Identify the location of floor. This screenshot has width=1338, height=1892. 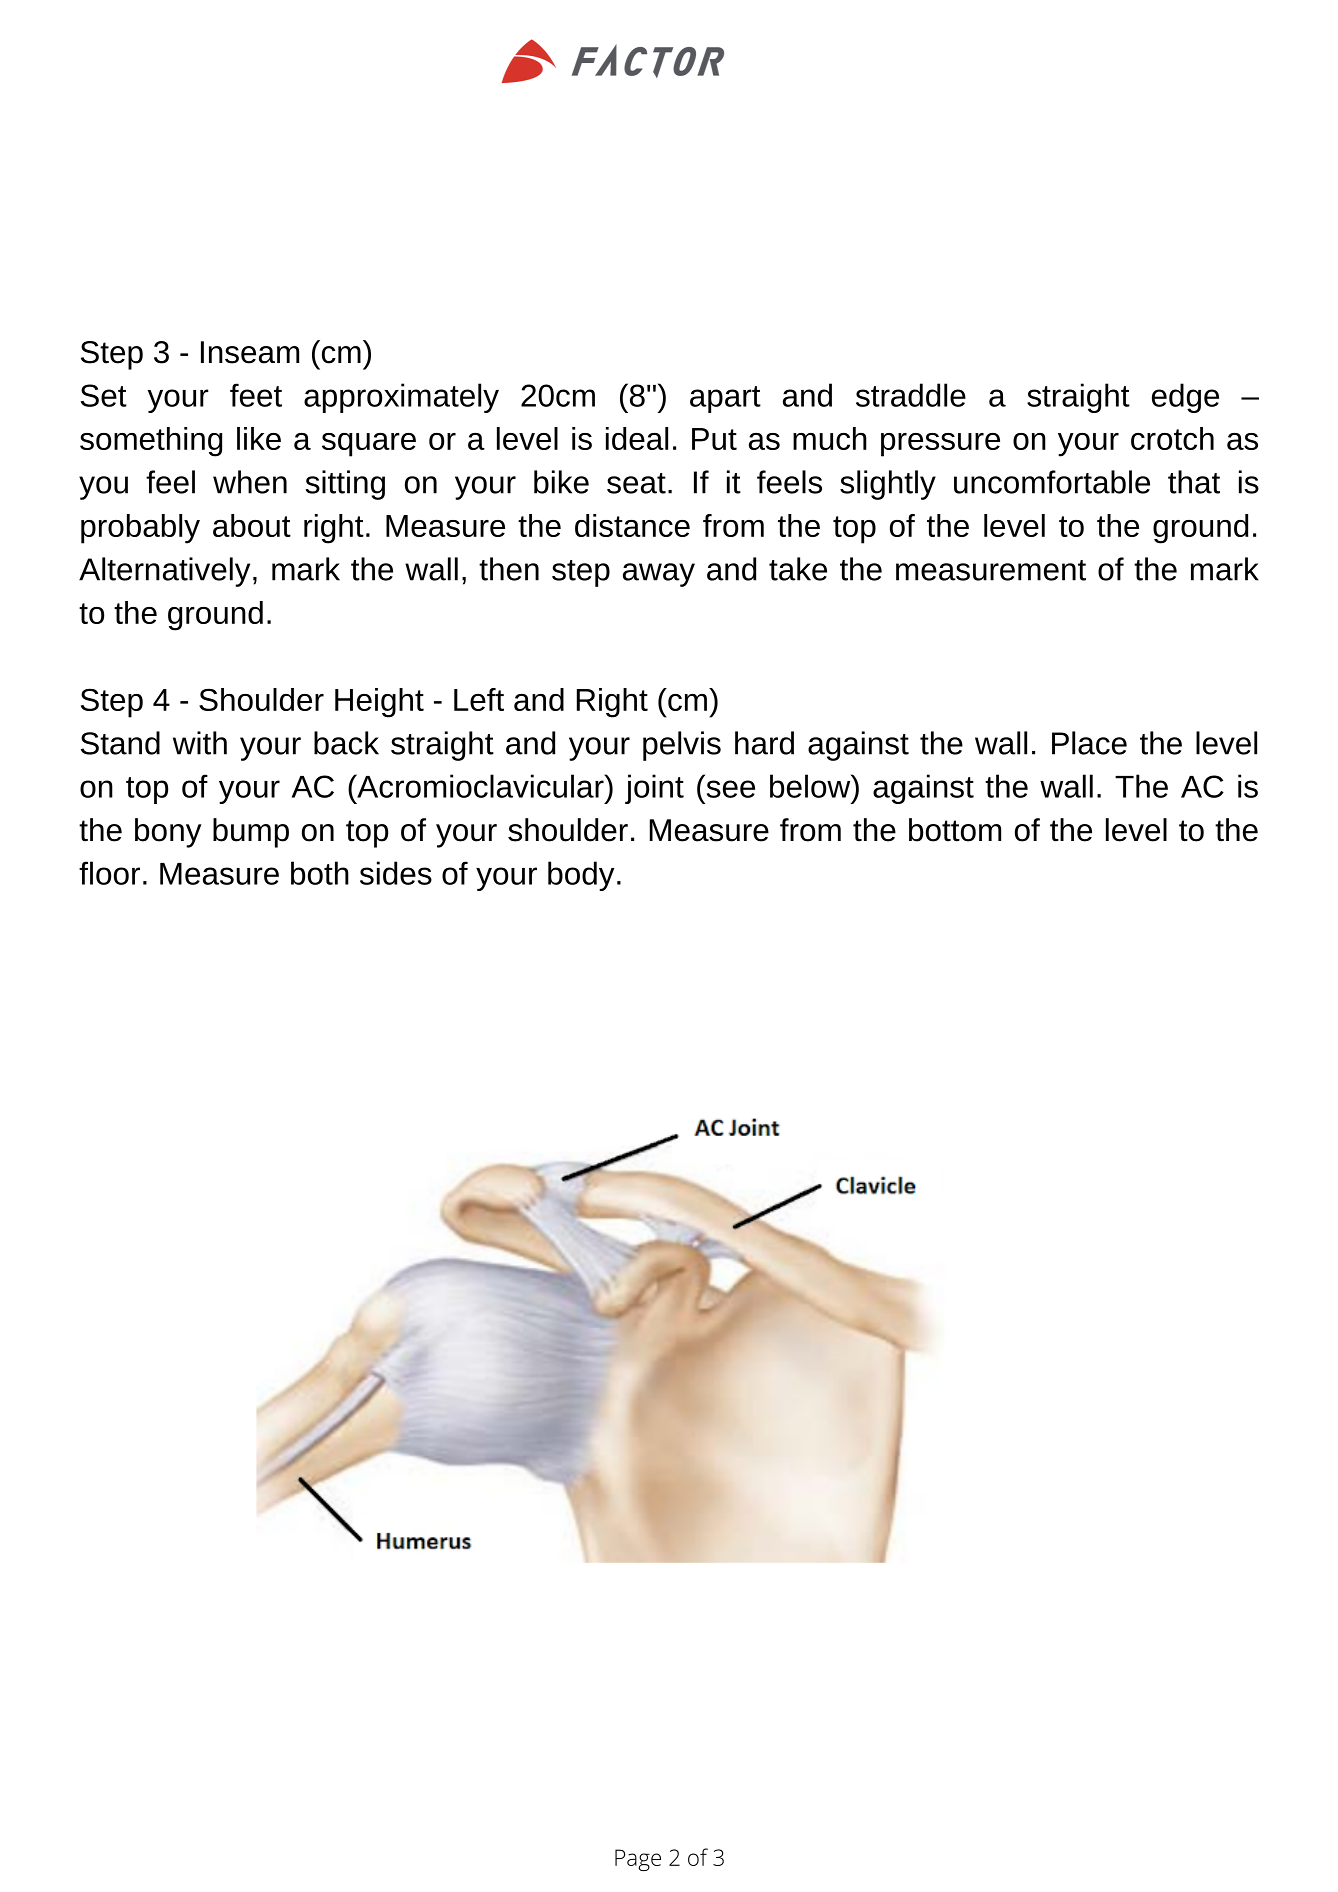
(109, 873).
